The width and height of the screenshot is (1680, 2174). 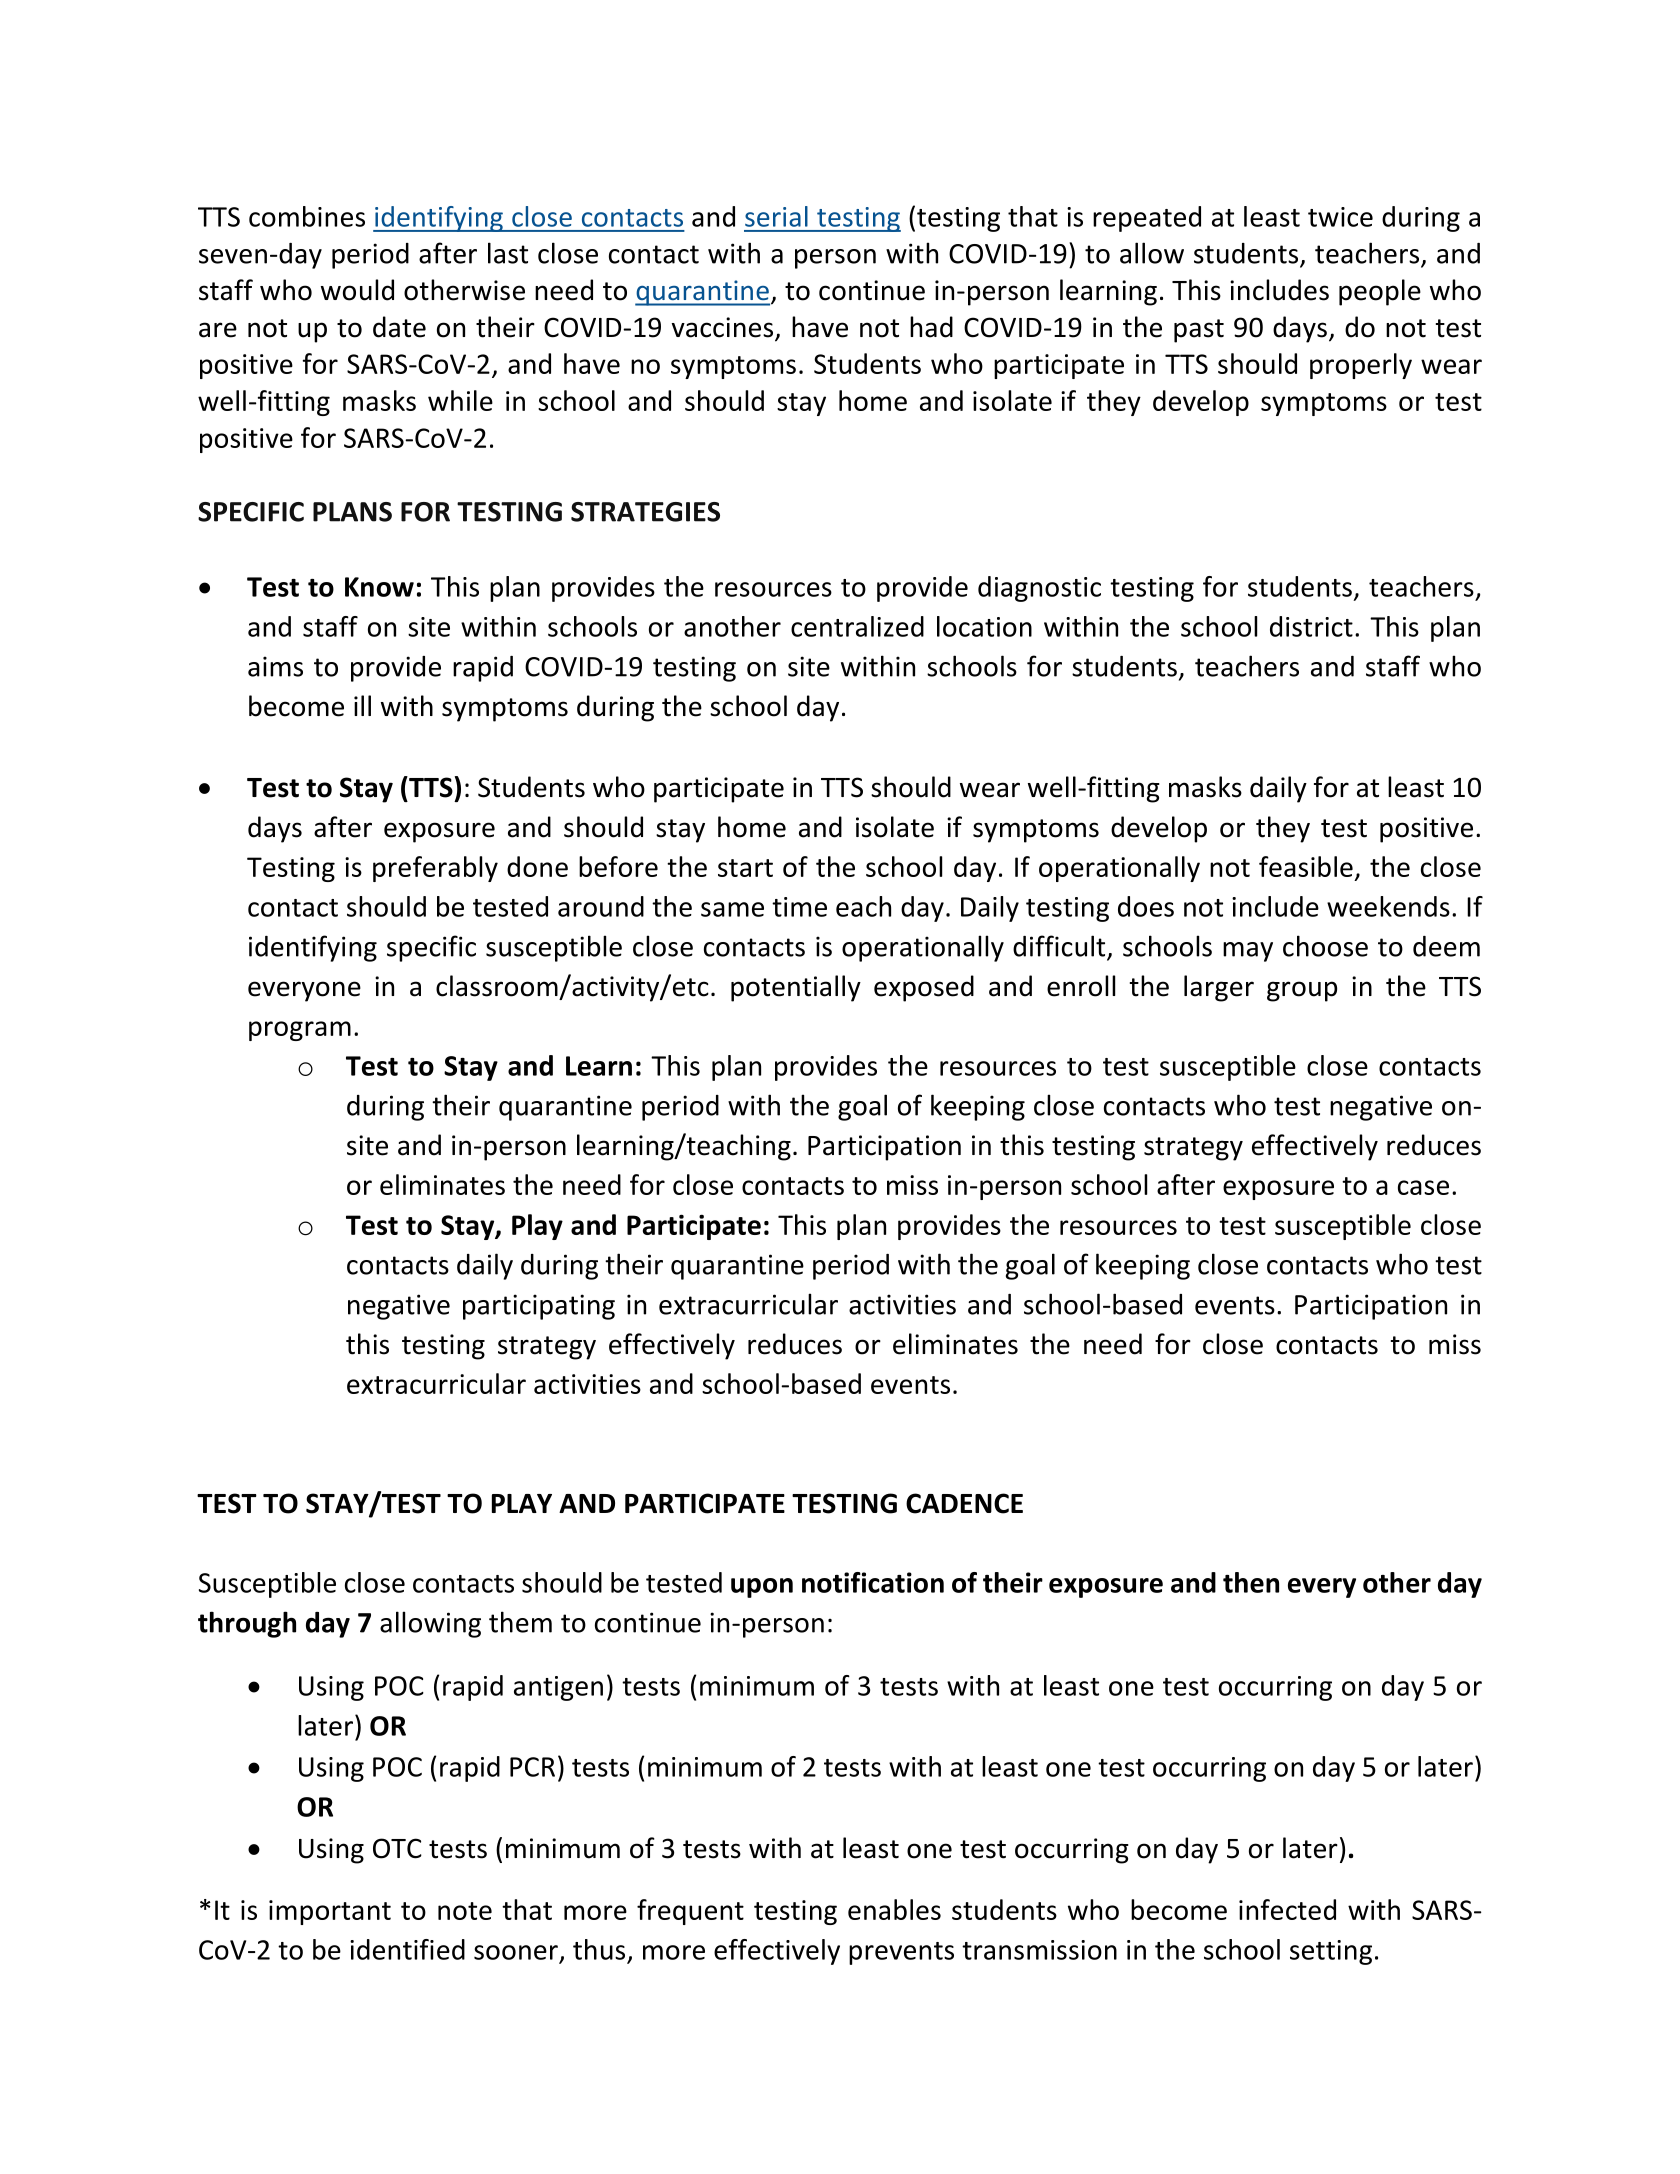 I want to click on serial, so click(x=776, y=216).
